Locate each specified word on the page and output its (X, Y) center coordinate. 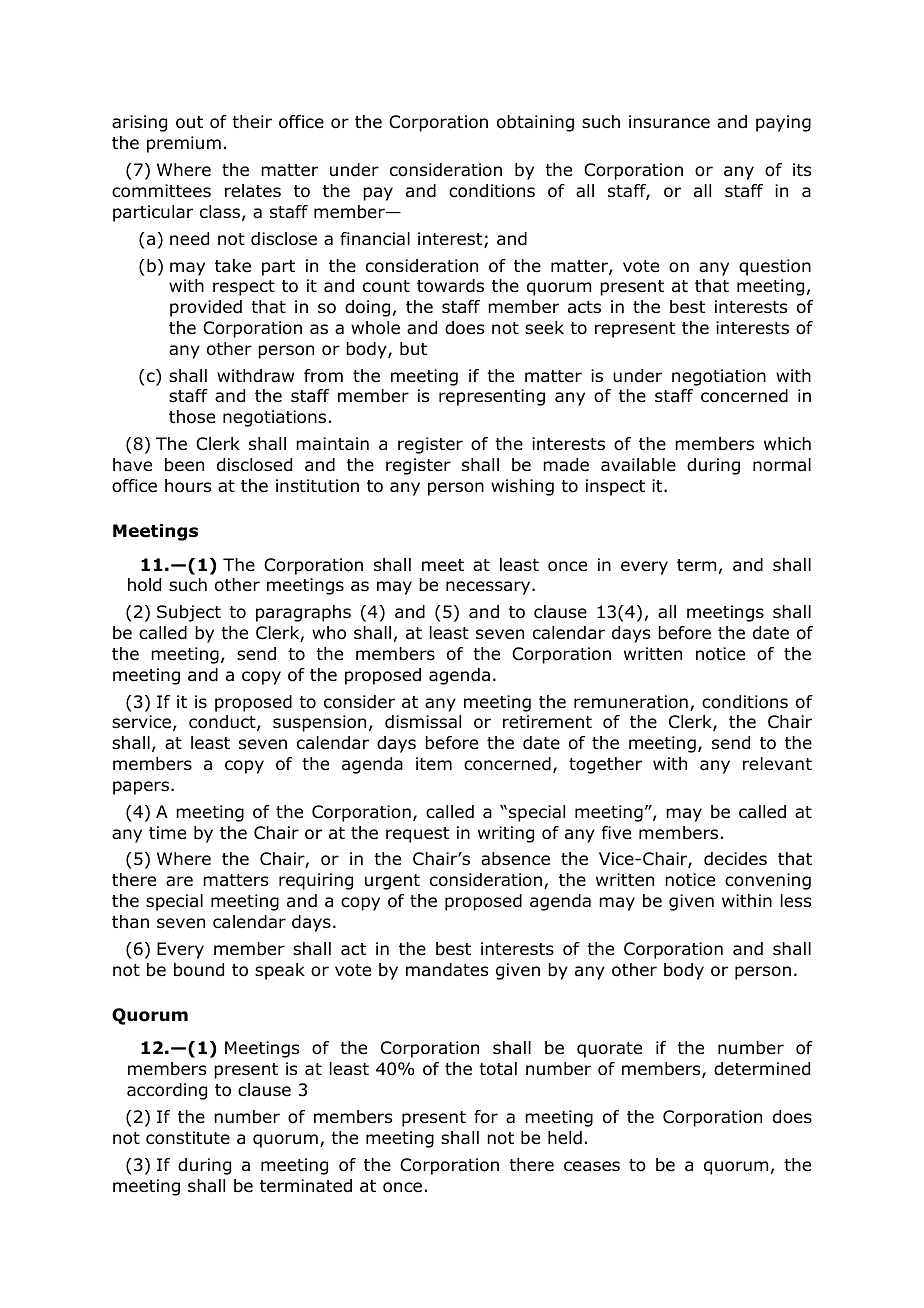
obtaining (535, 123)
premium (184, 144)
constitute (188, 1138)
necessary (489, 588)
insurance (669, 122)
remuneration (631, 702)
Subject (189, 613)
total (498, 1069)
